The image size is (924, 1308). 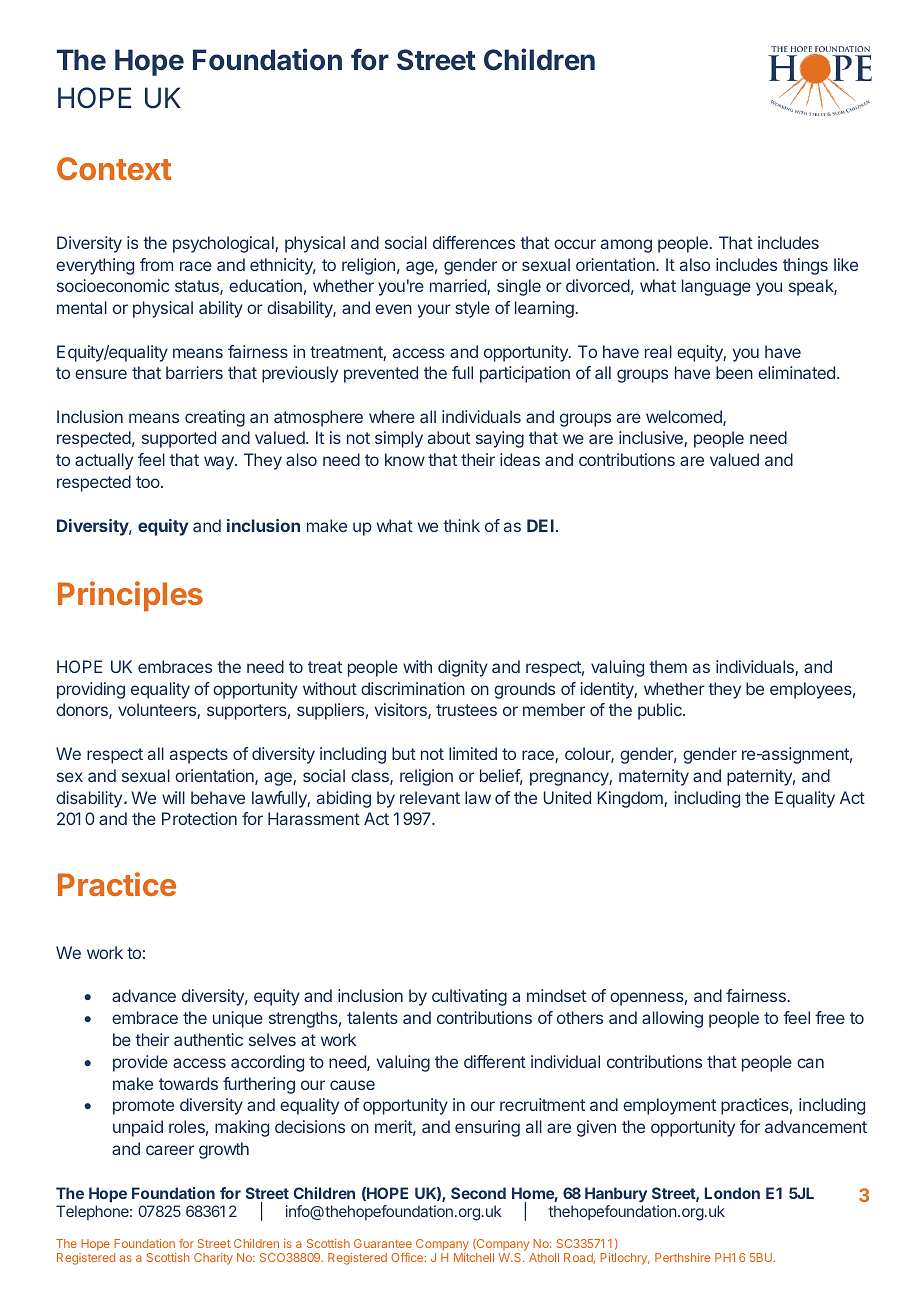 I want to click on Protection, so click(x=199, y=818).
